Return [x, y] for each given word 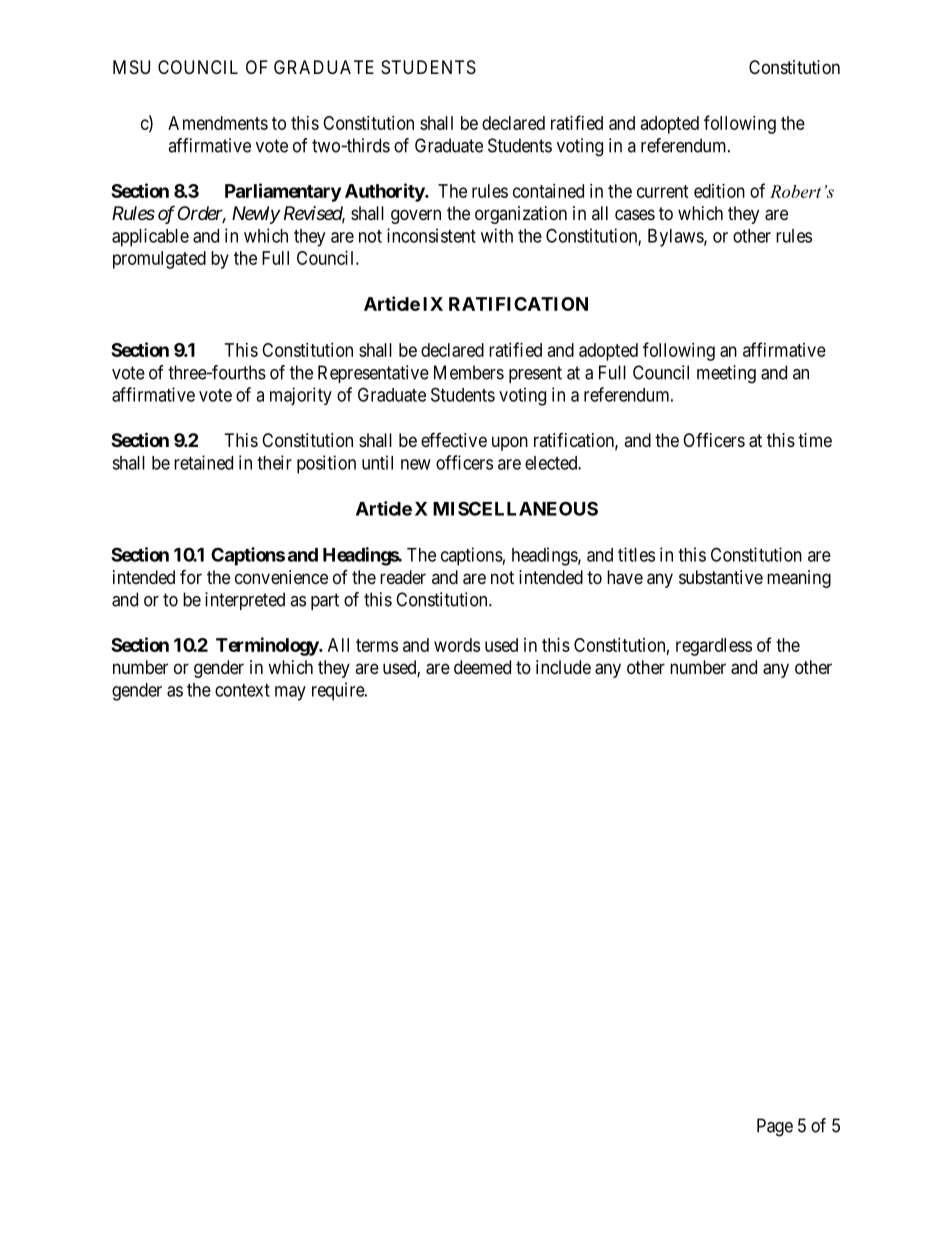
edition [719, 191]
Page [775, 1127]
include [563, 667]
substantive [721, 577]
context [242, 690]
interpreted [245, 601]
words [457, 645]
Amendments [218, 123]
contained [548, 191]
